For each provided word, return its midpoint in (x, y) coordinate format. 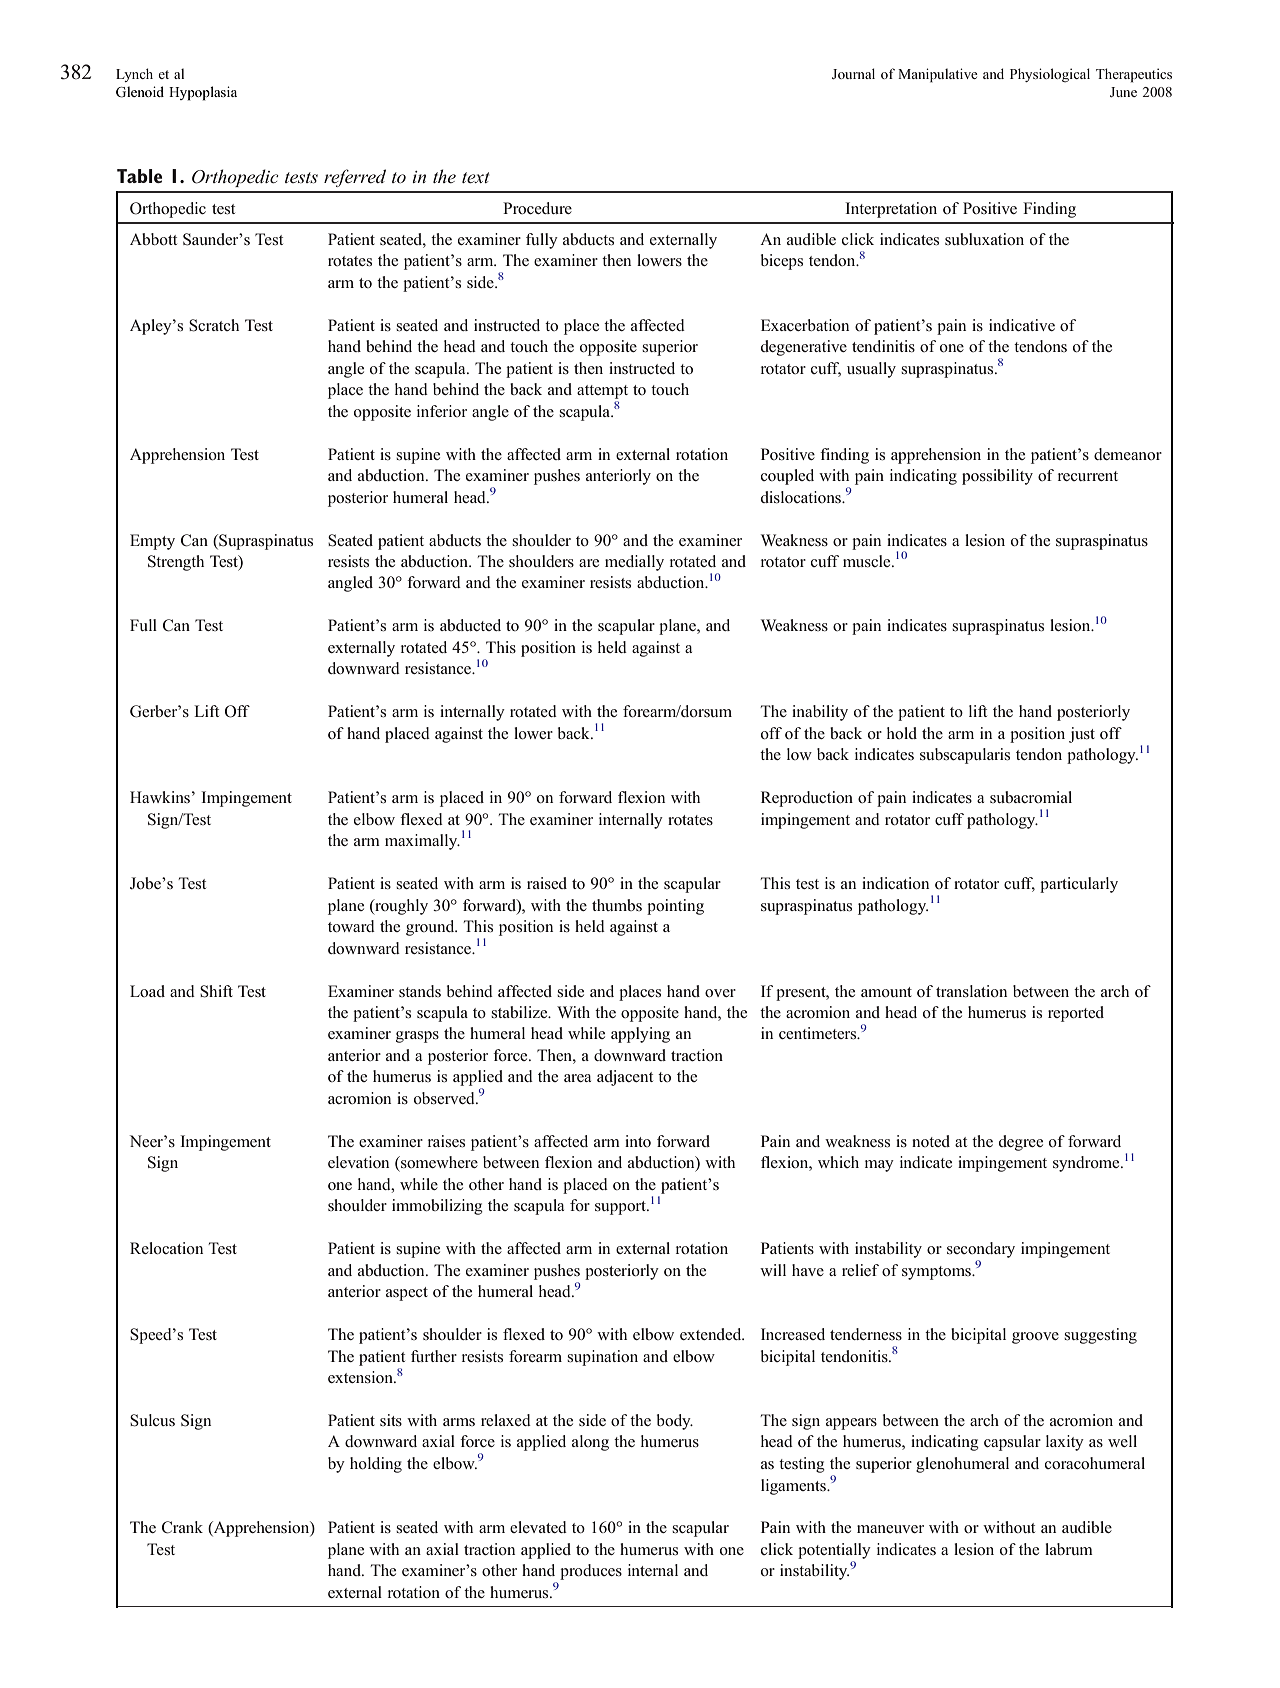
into (638, 1141)
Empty (152, 542)
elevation (358, 1162)
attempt (602, 392)
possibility (997, 477)
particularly (1079, 885)
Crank (182, 1527)
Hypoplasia (203, 93)
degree (1021, 1143)
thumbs (617, 905)
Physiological (1050, 75)
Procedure (537, 208)
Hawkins (160, 797)
